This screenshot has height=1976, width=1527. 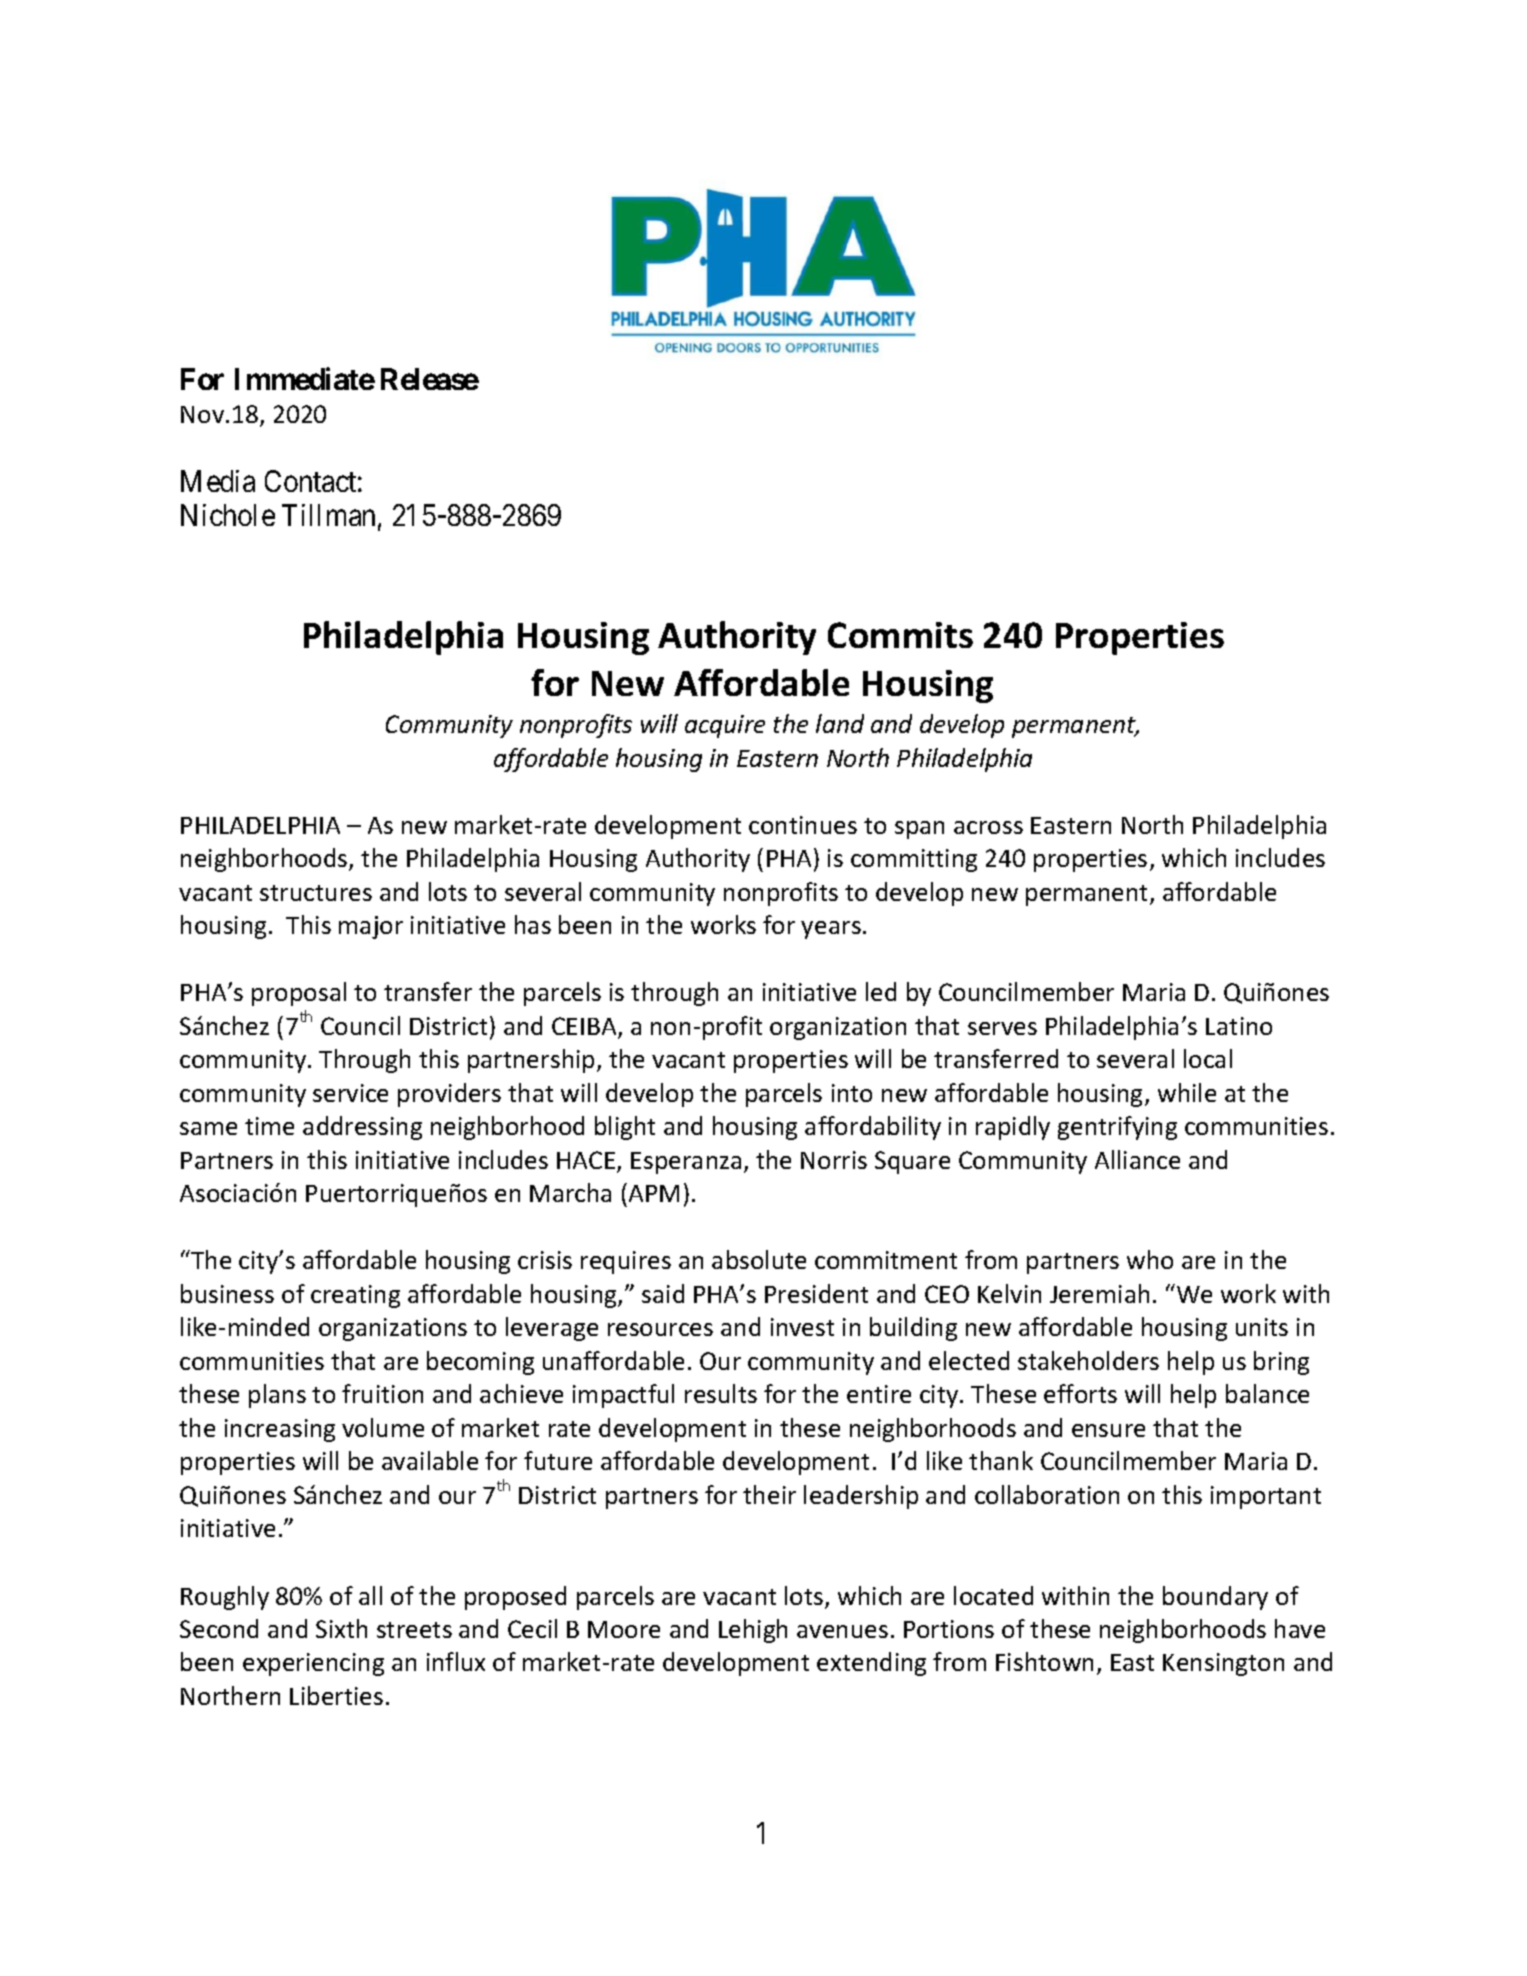 I want to click on Commits, so click(x=900, y=635).
